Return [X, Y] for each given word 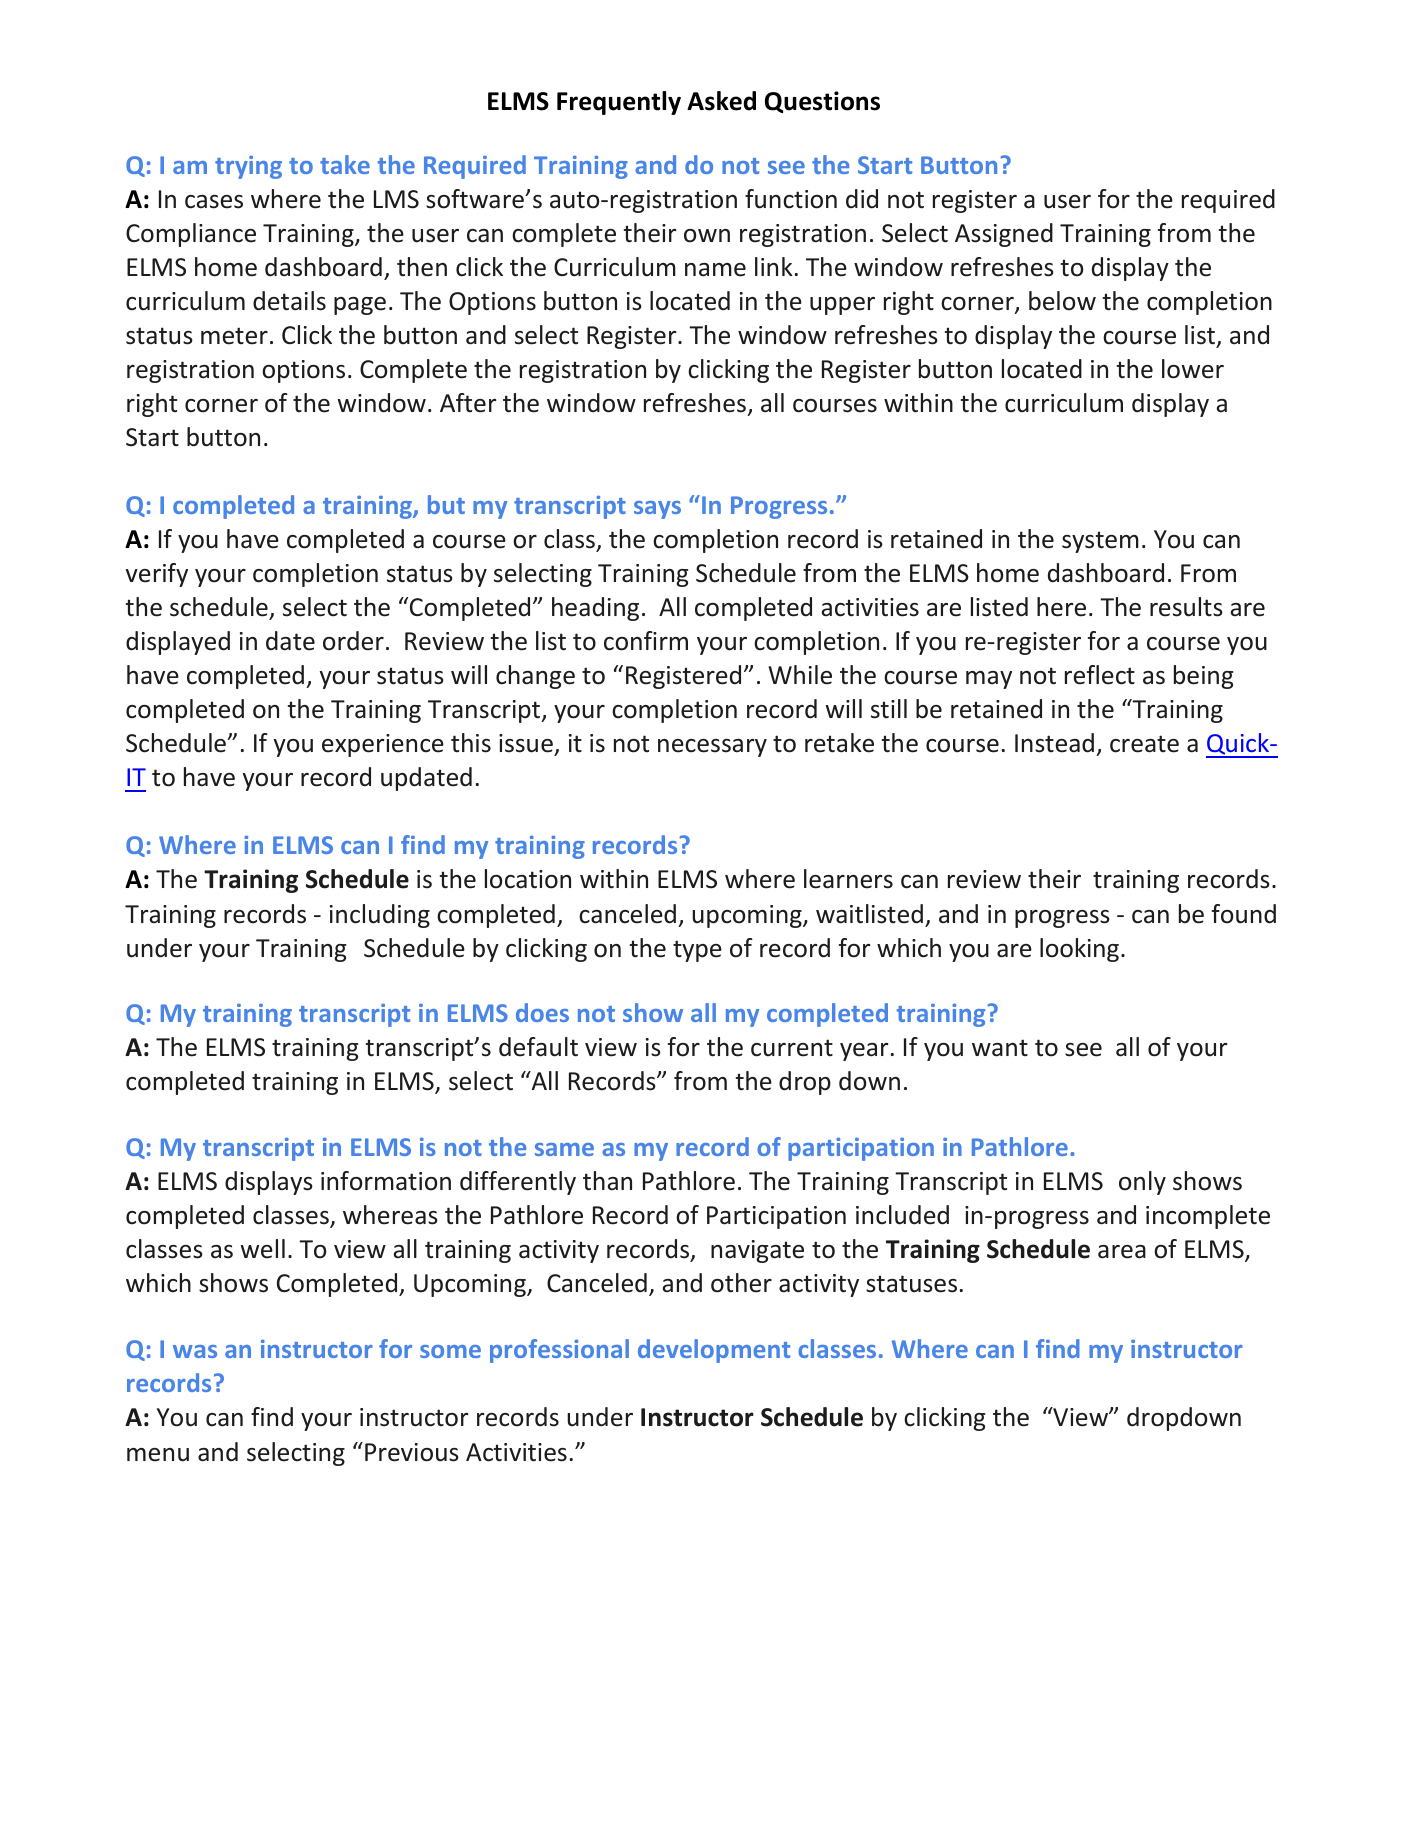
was [195, 1351]
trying [248, 167]
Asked [721, 101]
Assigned [1004, 235]
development [714, 1351]
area [1122, 1252]
